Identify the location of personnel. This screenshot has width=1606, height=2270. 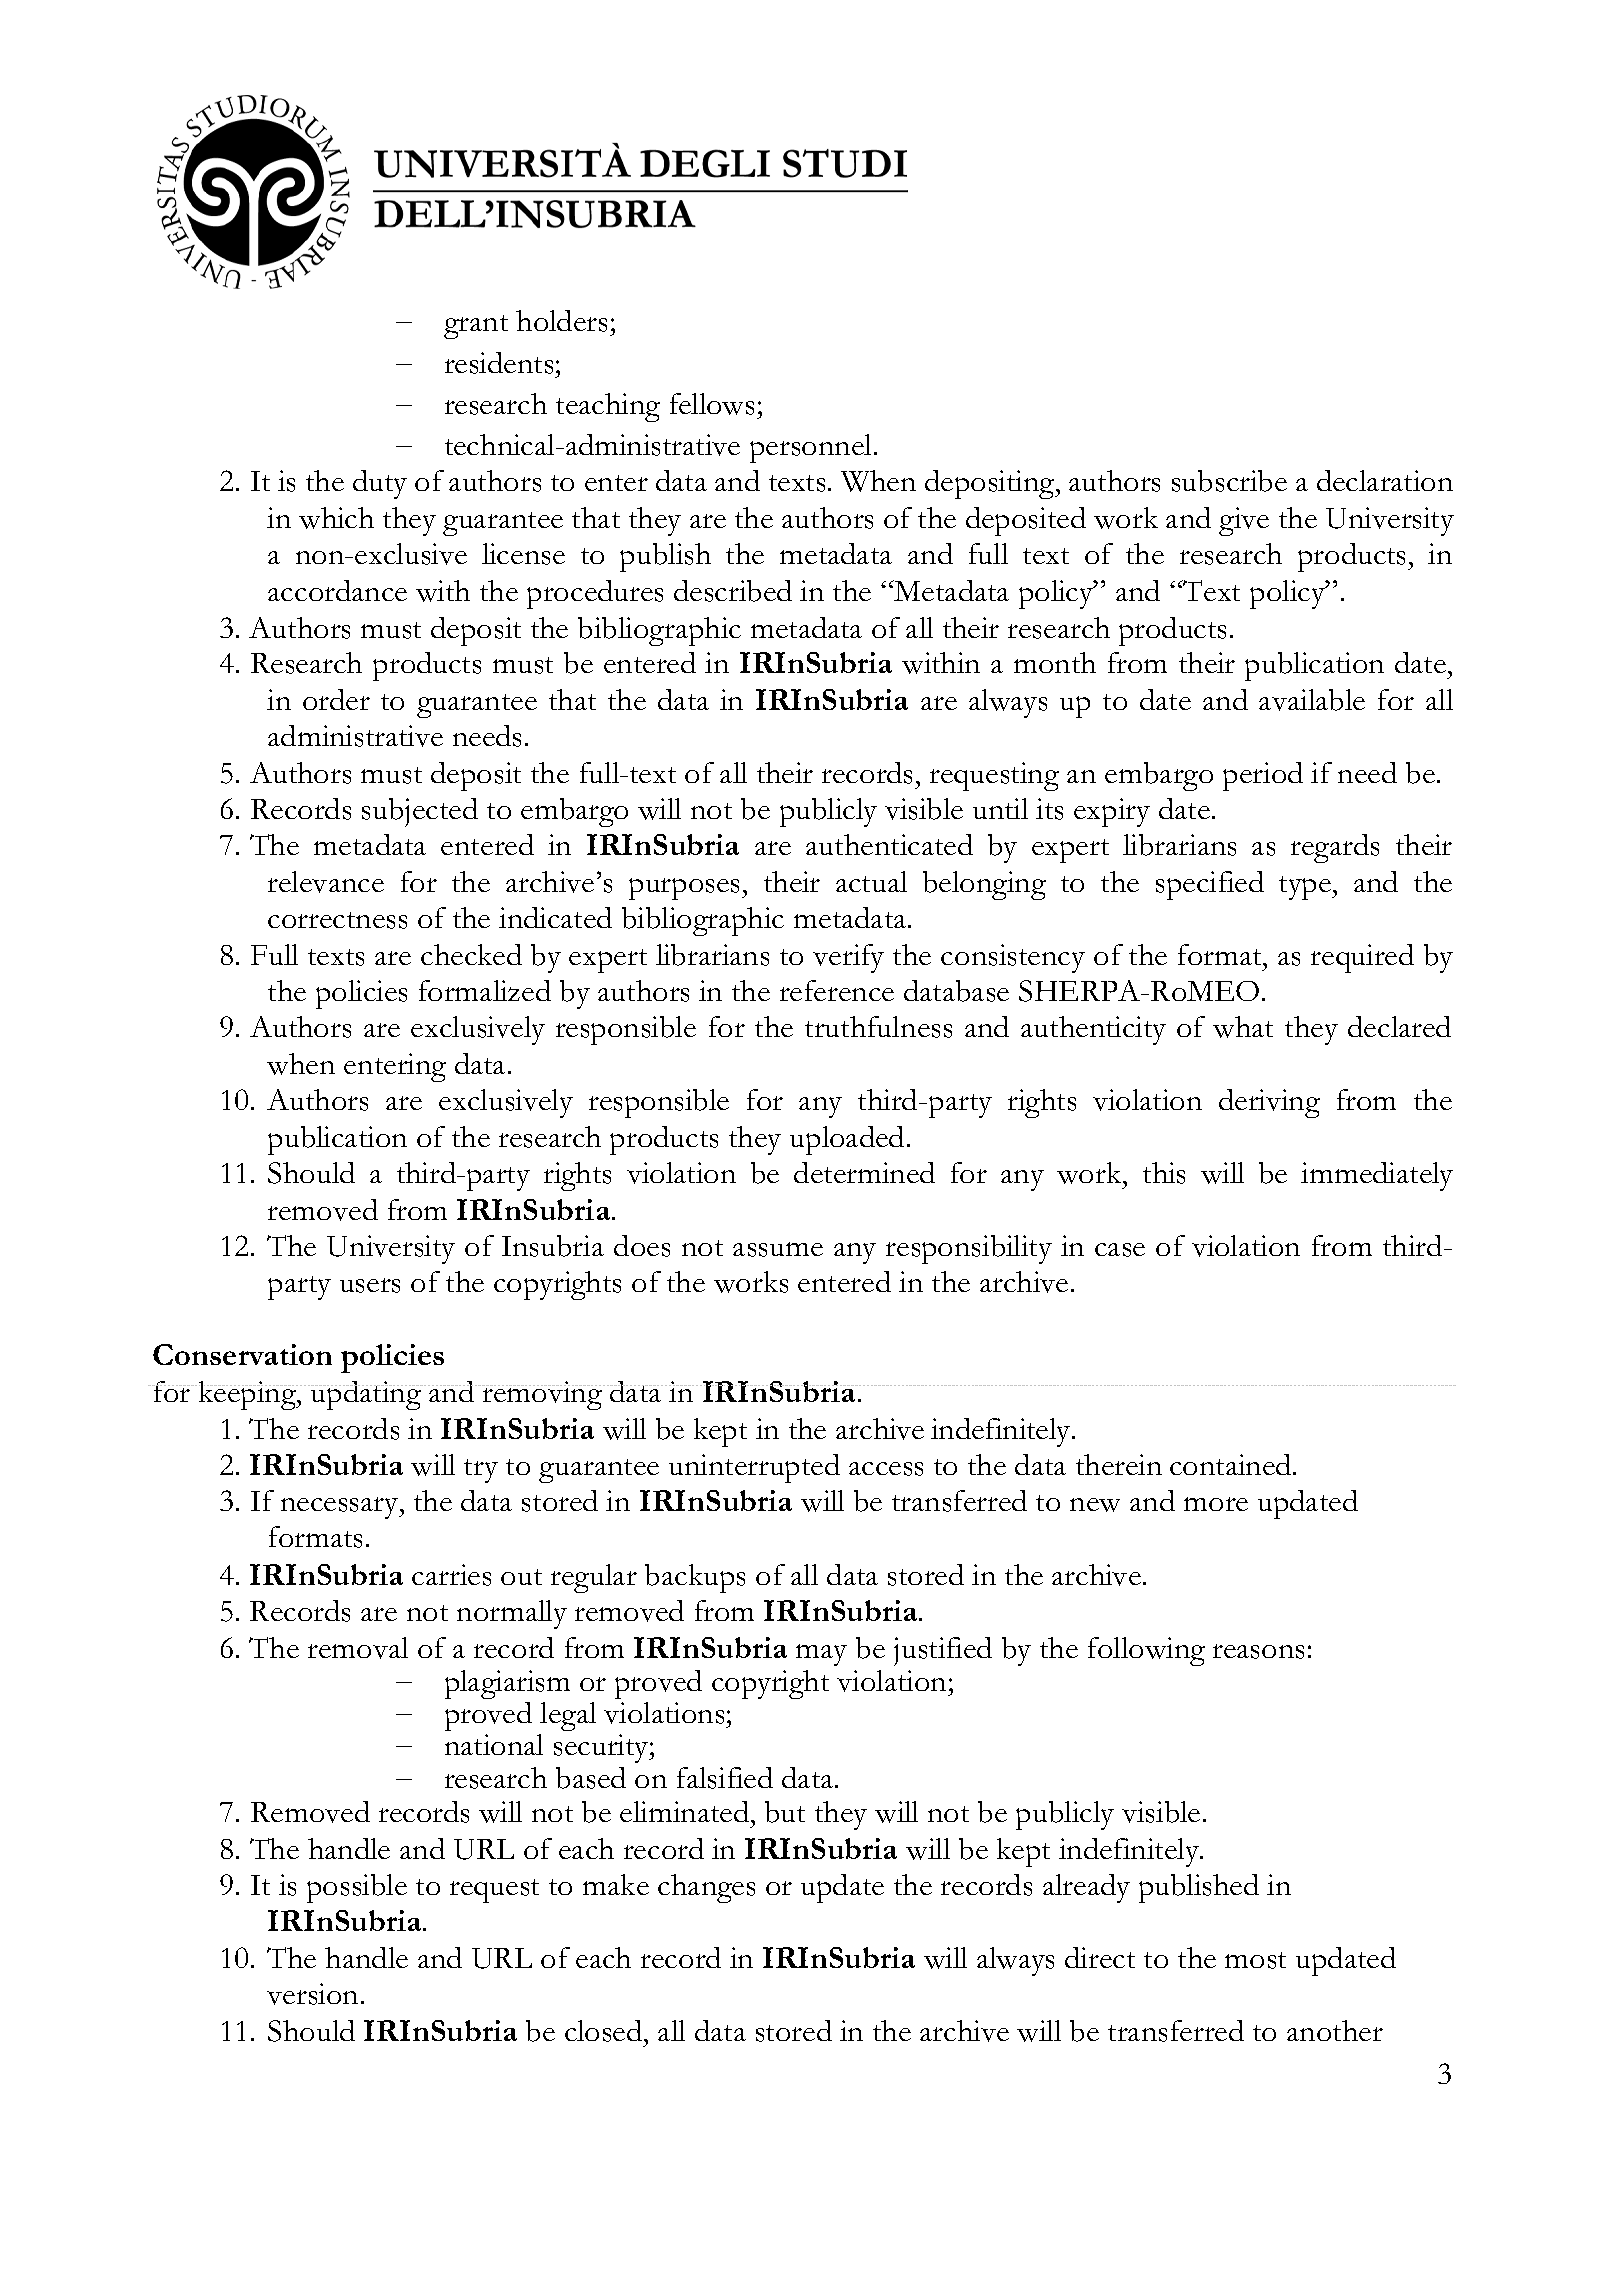
(810, 448).
